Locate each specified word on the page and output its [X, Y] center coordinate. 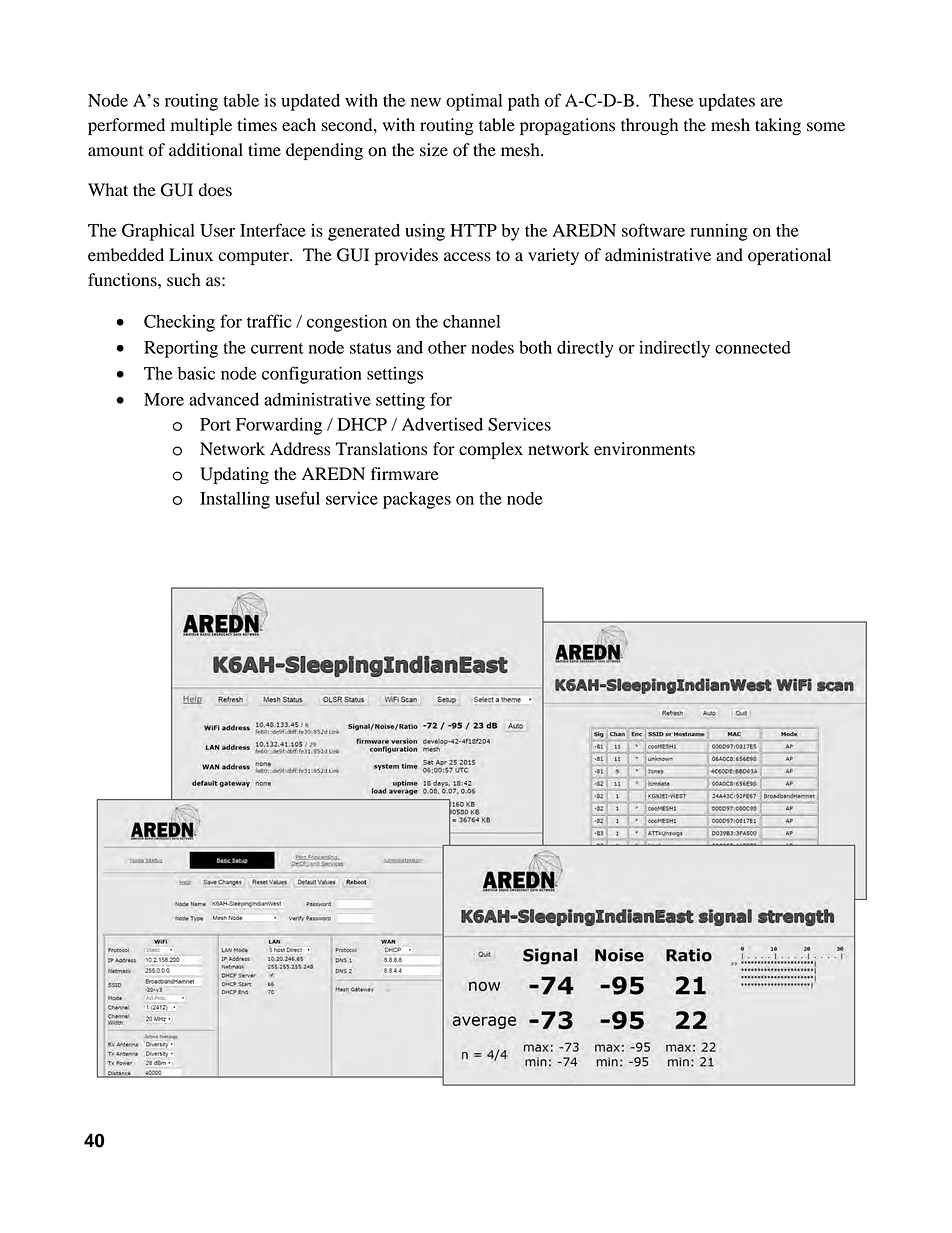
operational [789, 256]
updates [727, 102]
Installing [235, 500]
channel [471, 321]
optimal [474, 102]
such [184, 280]
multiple [201, 126]
